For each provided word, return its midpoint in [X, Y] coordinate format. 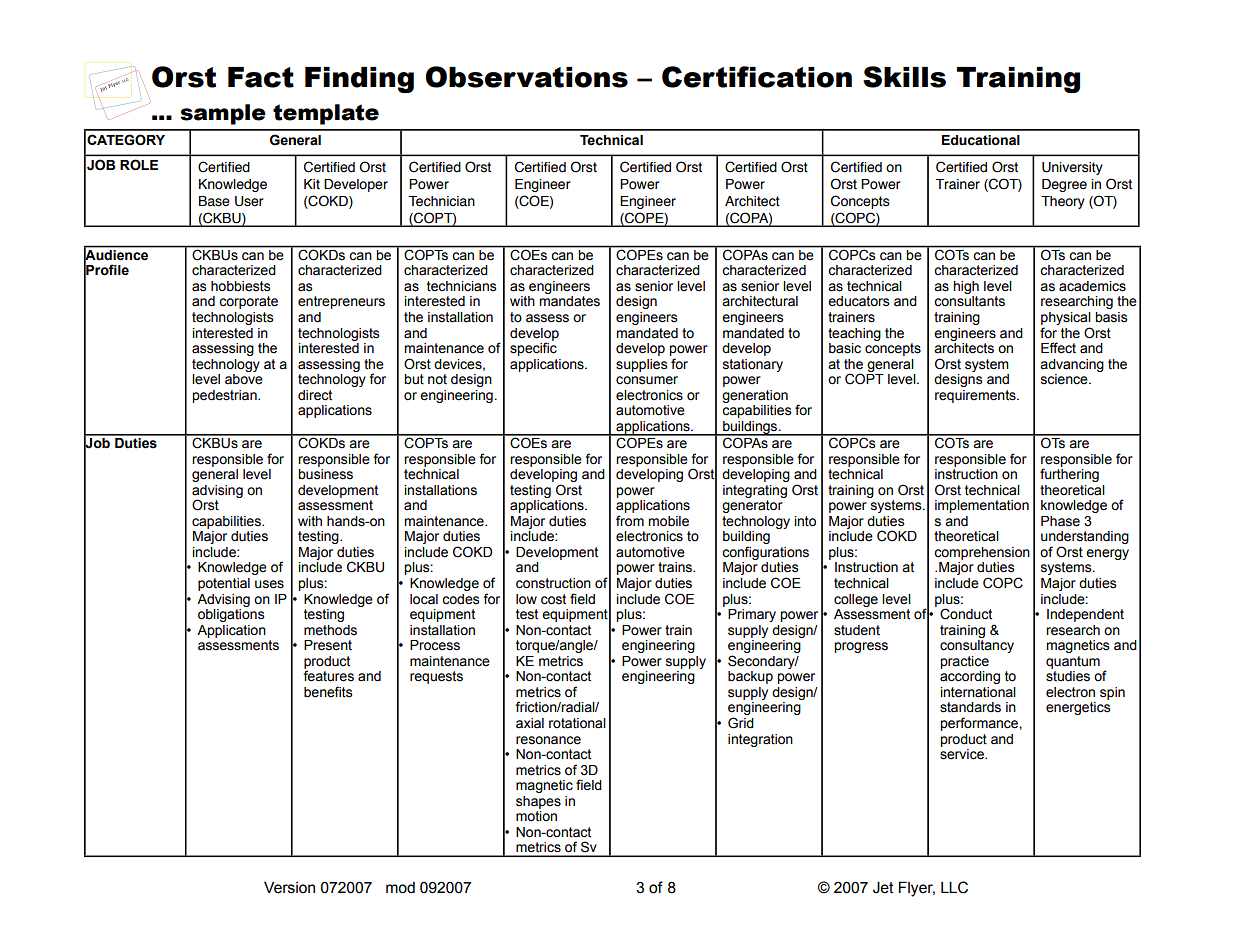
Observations [527, 77]
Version [289, 887]
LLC [954, 887]
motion [536, 816]
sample [223, 114]
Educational [981, 140]
